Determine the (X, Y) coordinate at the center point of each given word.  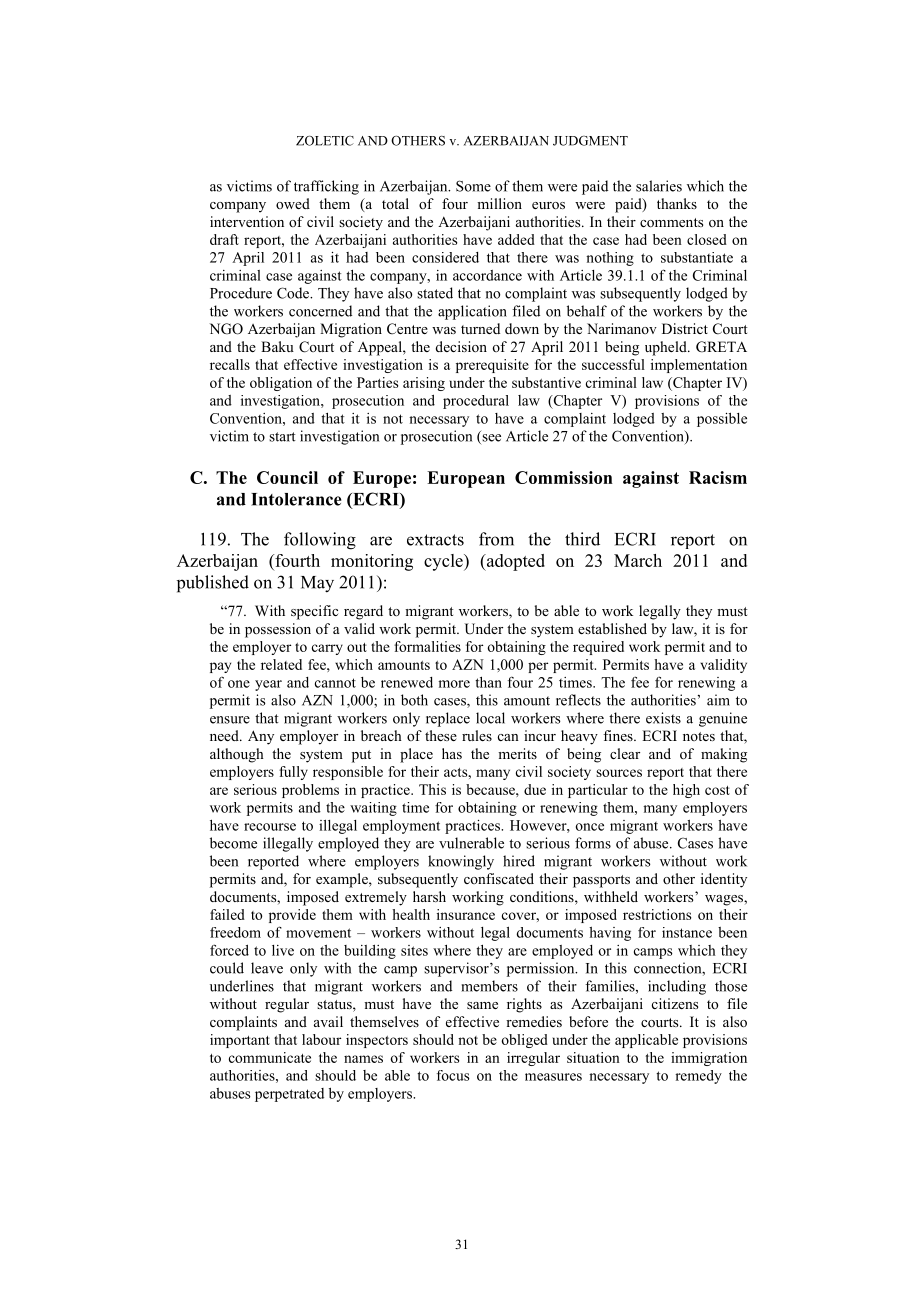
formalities (427, 646)
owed (293, 203)
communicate (270, 1057)
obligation (281, 384)
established (612, 628)
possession (278, 630)
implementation (699, 366)
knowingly (461, 862)
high (686, 791)
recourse (270, 827)
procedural (476, 402)
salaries (659, 186)
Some (473, 186)
